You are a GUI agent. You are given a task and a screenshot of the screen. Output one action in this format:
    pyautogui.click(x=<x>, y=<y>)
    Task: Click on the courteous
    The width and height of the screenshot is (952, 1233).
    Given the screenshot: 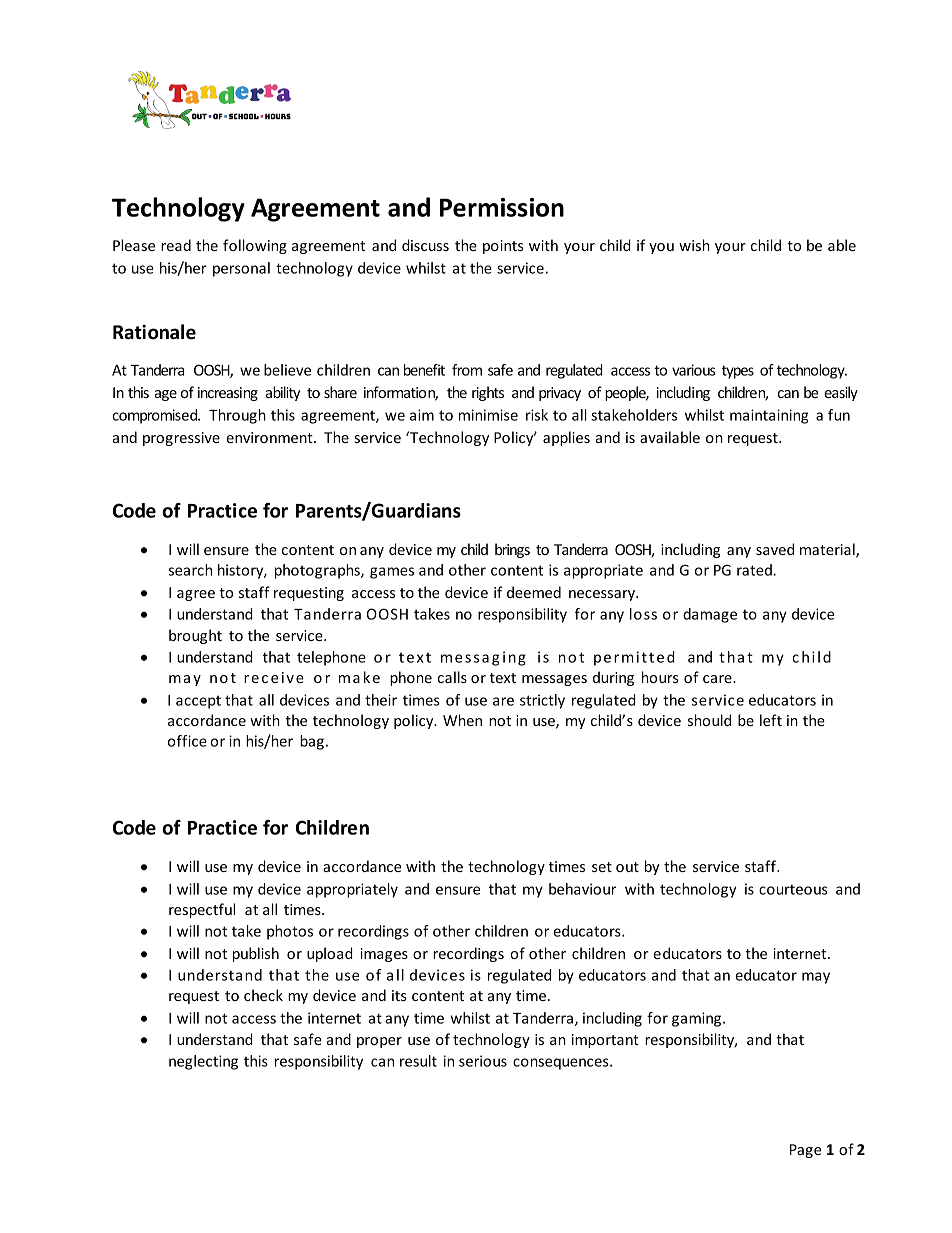 What is the action you would take?
    pyautogui.click(x=793, y=889)
